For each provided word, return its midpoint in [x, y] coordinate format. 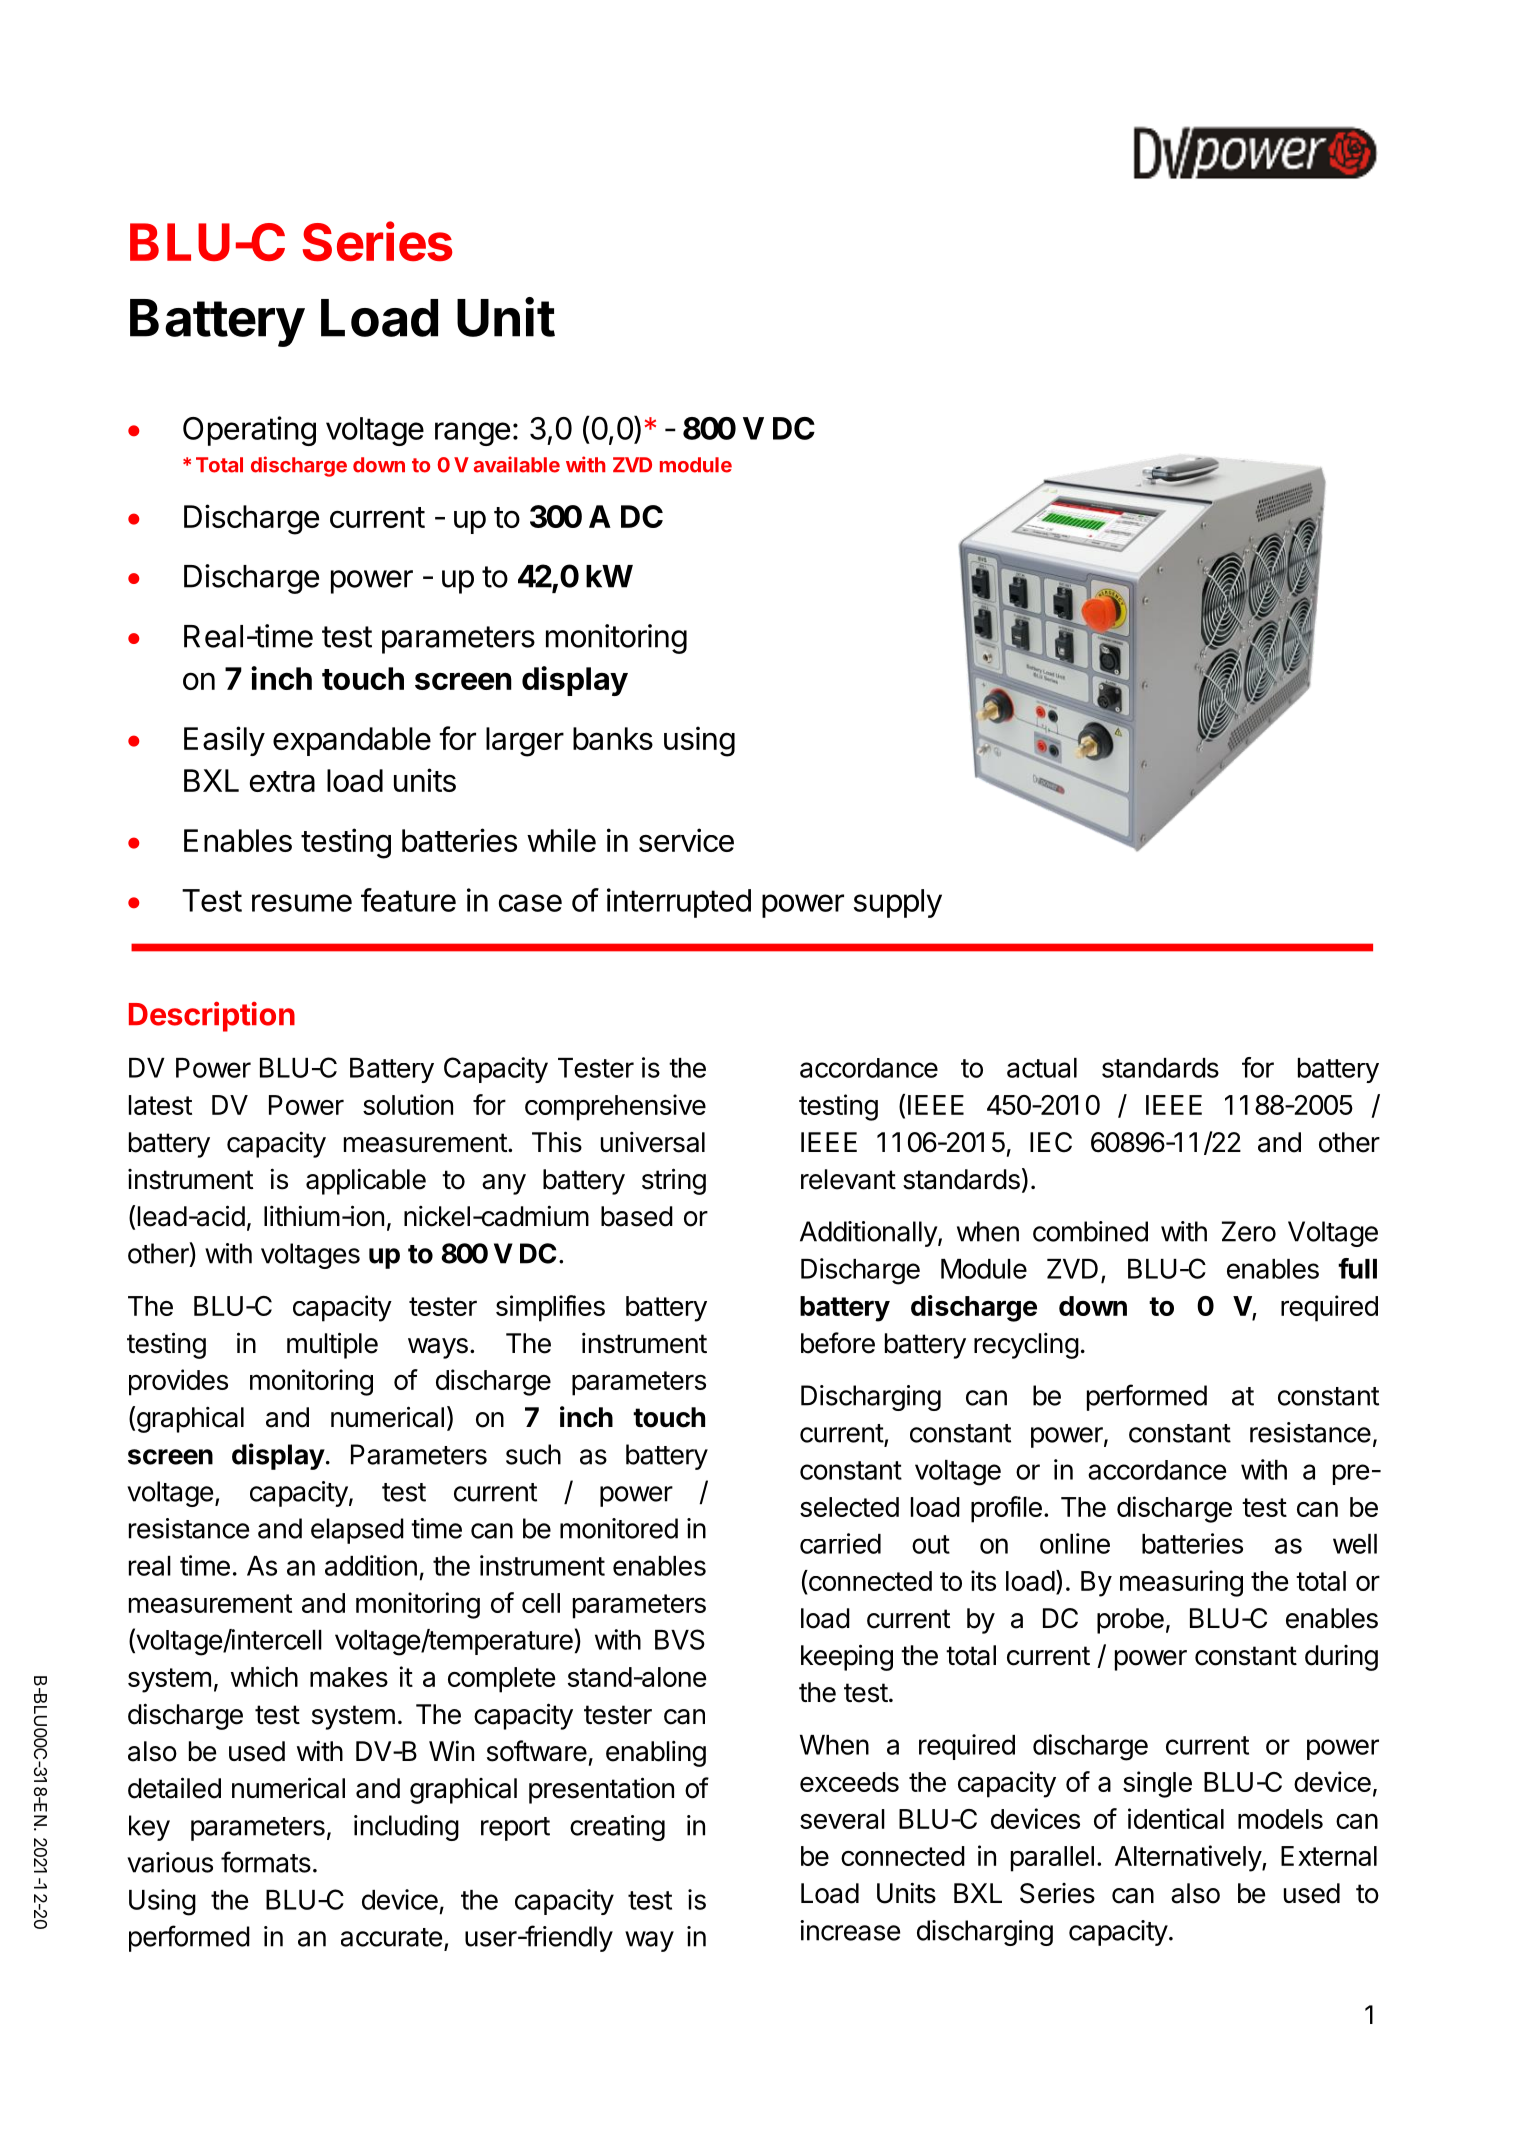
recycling [1026, 1345]
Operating [249, 431]
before [838, 1343]
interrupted [679, 903]
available [517, 464]
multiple [332, 1345]
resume [302, 903]
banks [613, 738]
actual [1042, 1068]
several [842, 1819]
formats [266, 1862]
